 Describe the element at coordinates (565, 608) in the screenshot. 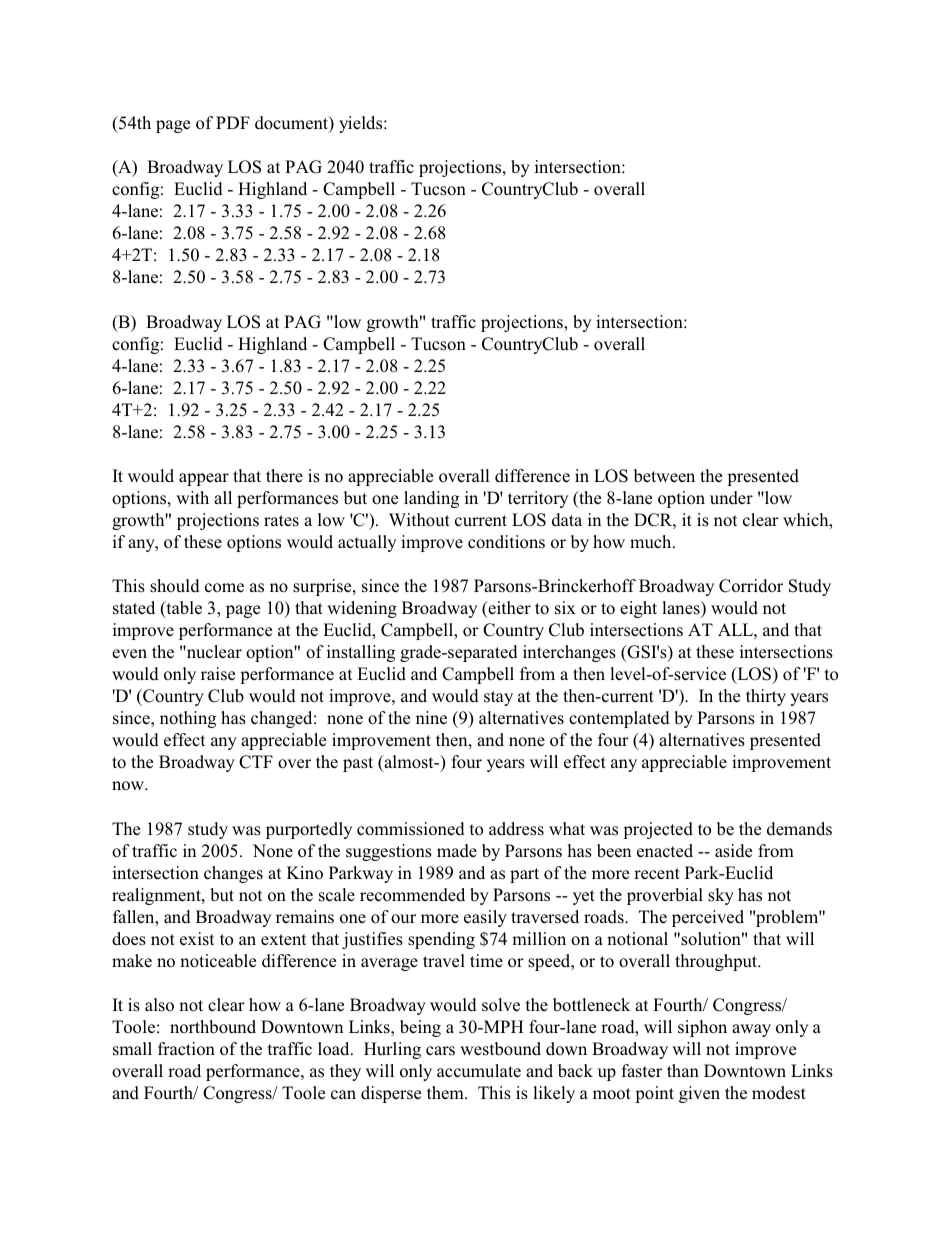

I see `six` at that location.
